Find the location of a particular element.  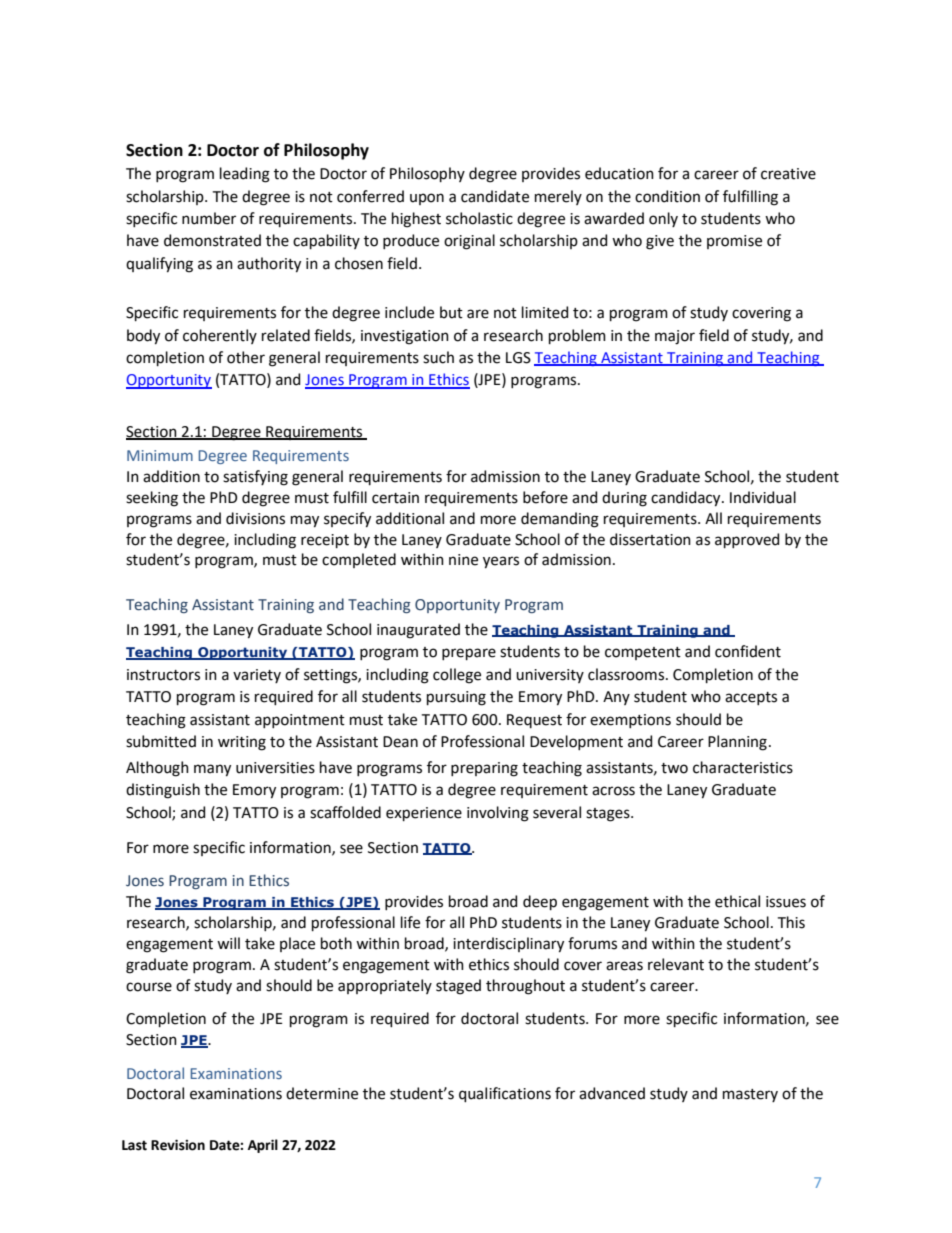

April is located at coordinates (263, 1146).
